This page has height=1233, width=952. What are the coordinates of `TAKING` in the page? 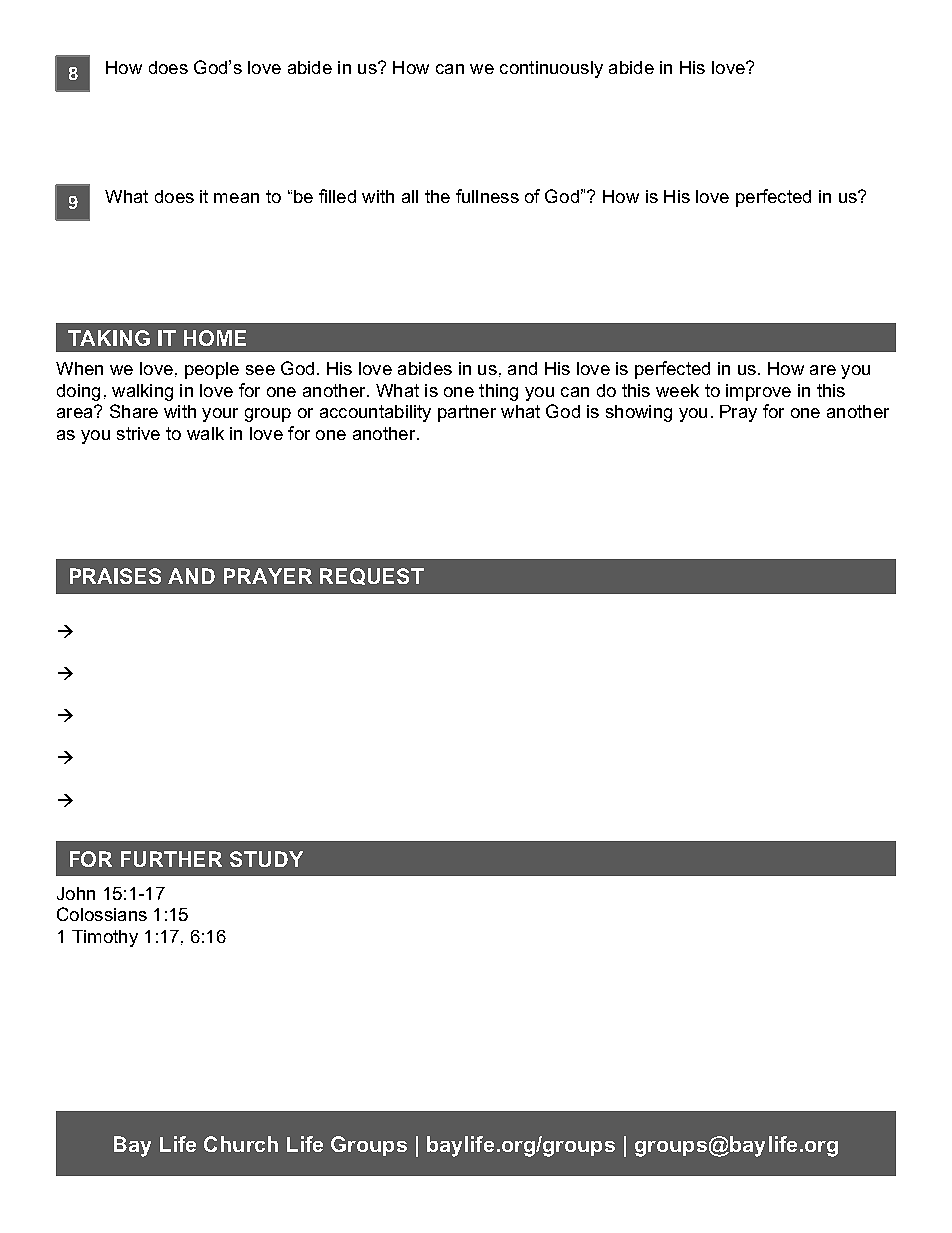 It's located at (109, 338).
